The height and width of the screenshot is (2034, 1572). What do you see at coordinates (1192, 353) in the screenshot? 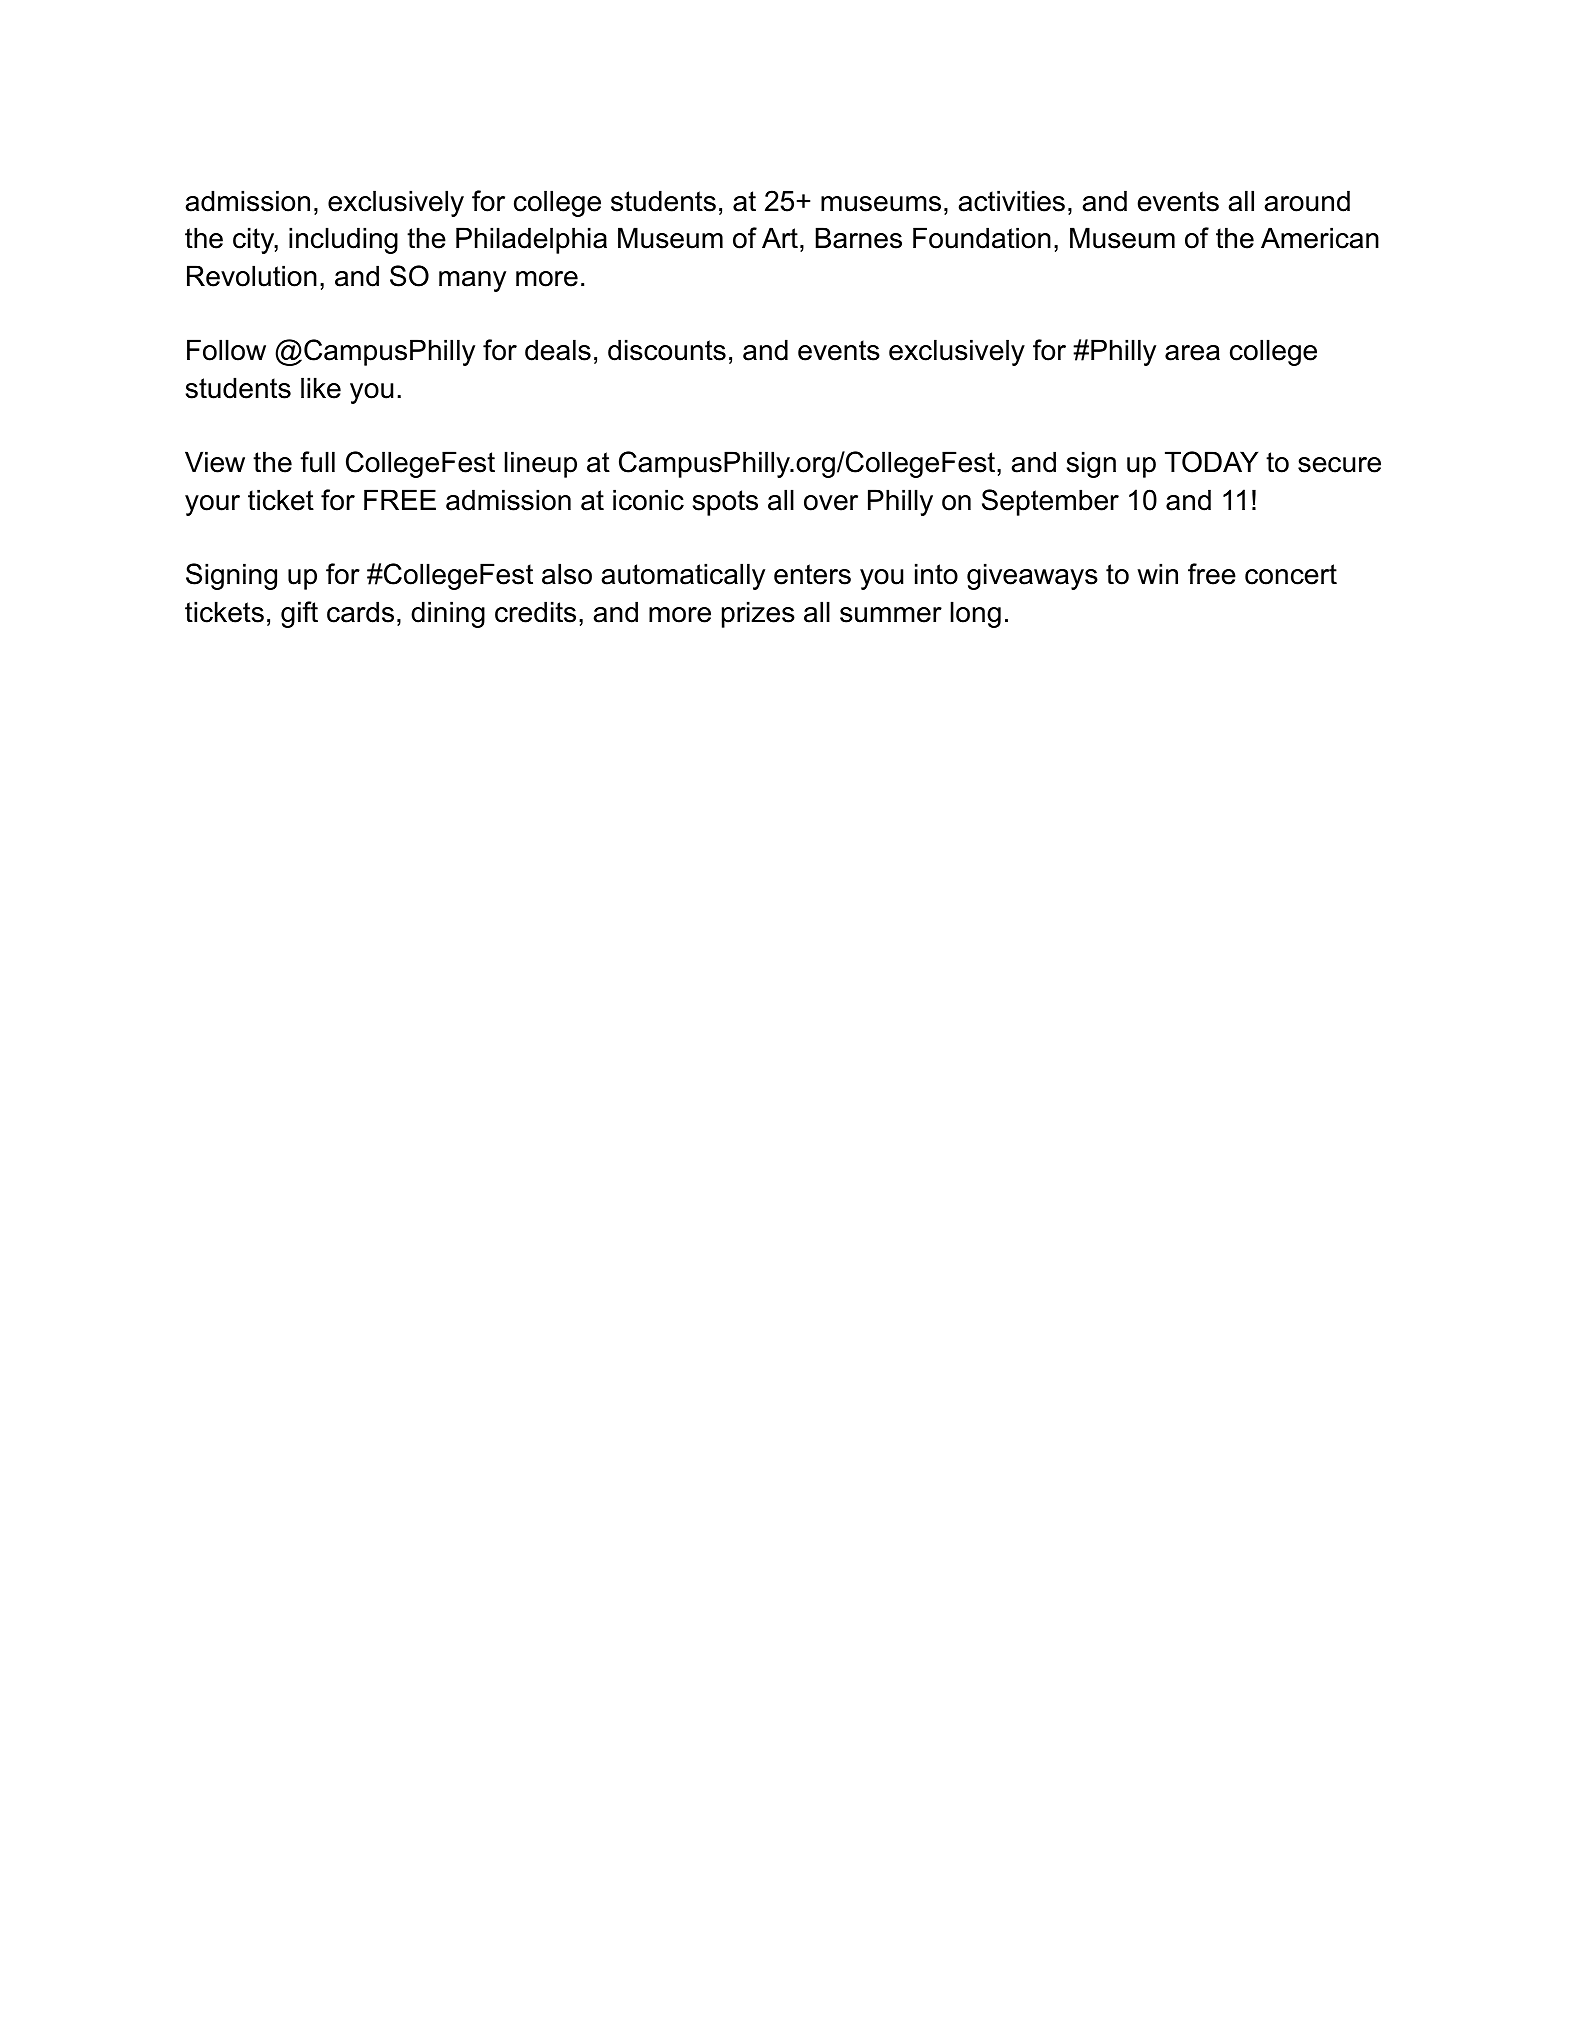
I see `area` at bounding box center [1192, 353].
